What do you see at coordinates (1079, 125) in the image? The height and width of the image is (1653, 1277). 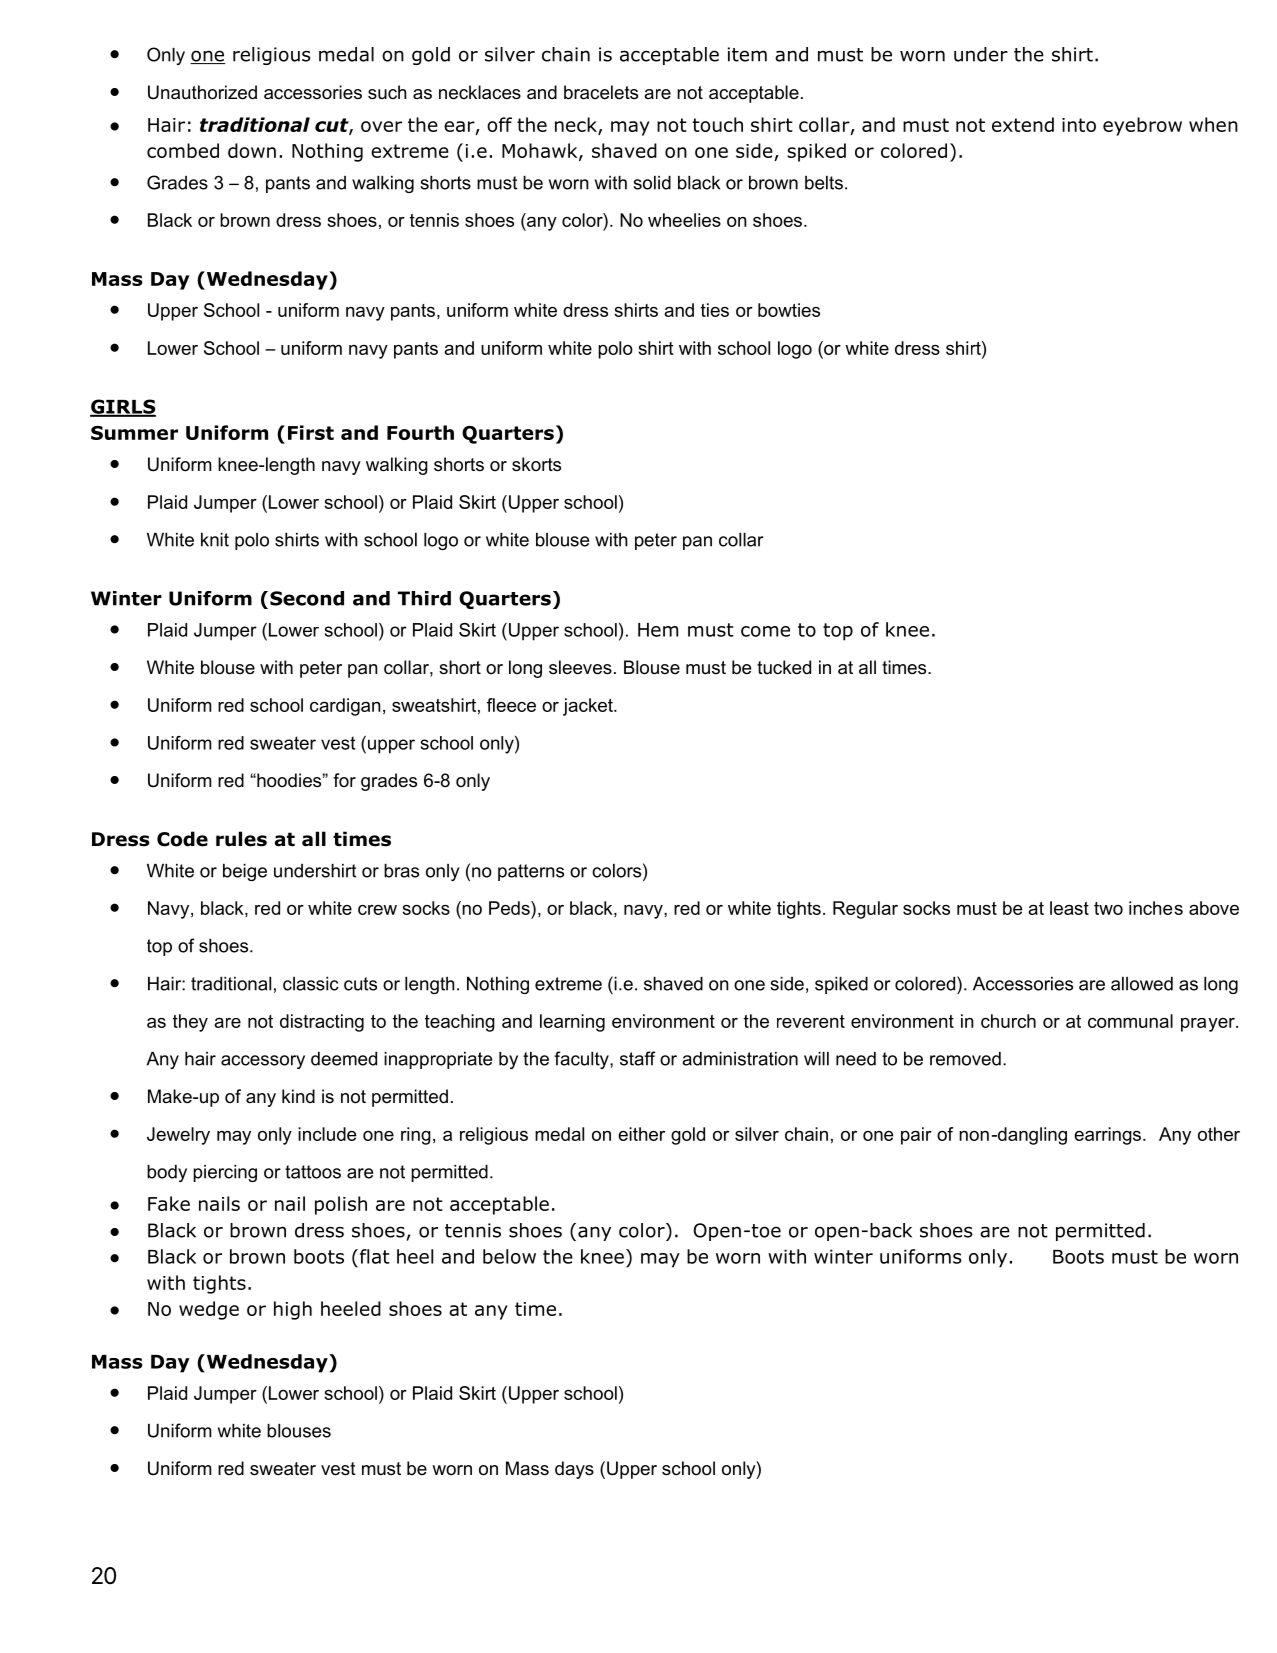 I see `into` at bounding box center [1079, 125].
